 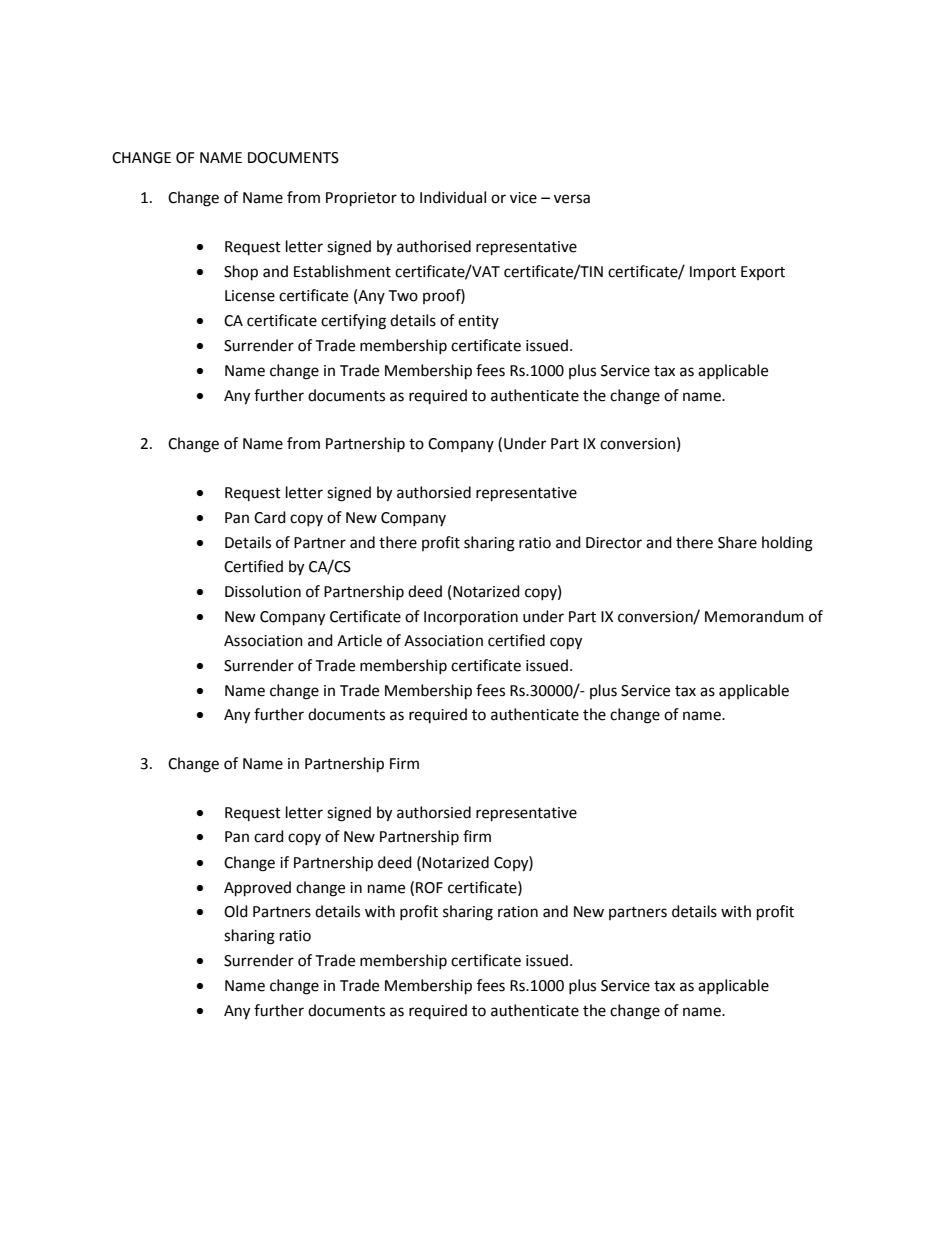 What do you see at coordinates (257, 889) in the page?
I see `Approved` at bounding box center [257, 889].
